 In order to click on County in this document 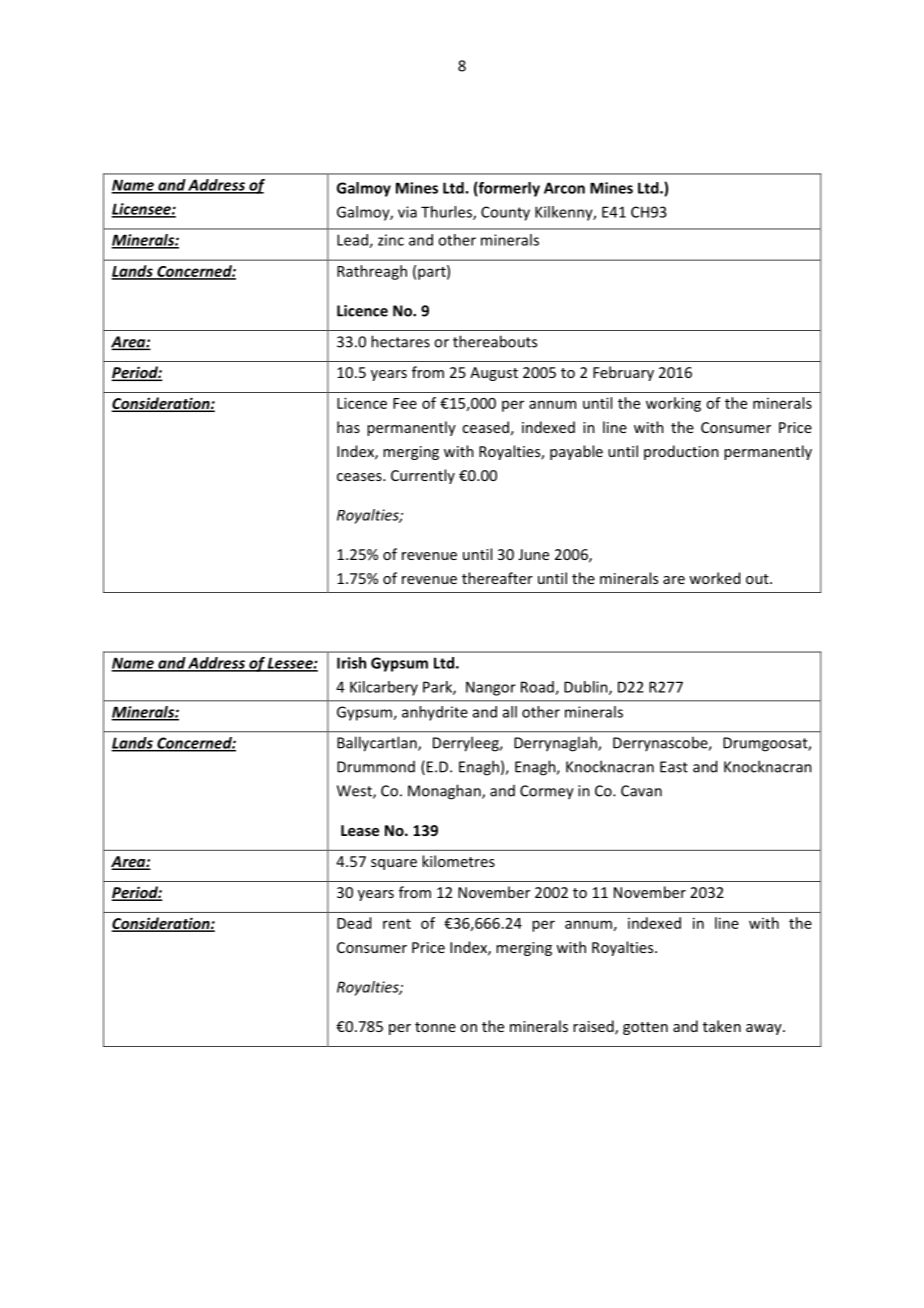, I will do `click(505, 213)`.
